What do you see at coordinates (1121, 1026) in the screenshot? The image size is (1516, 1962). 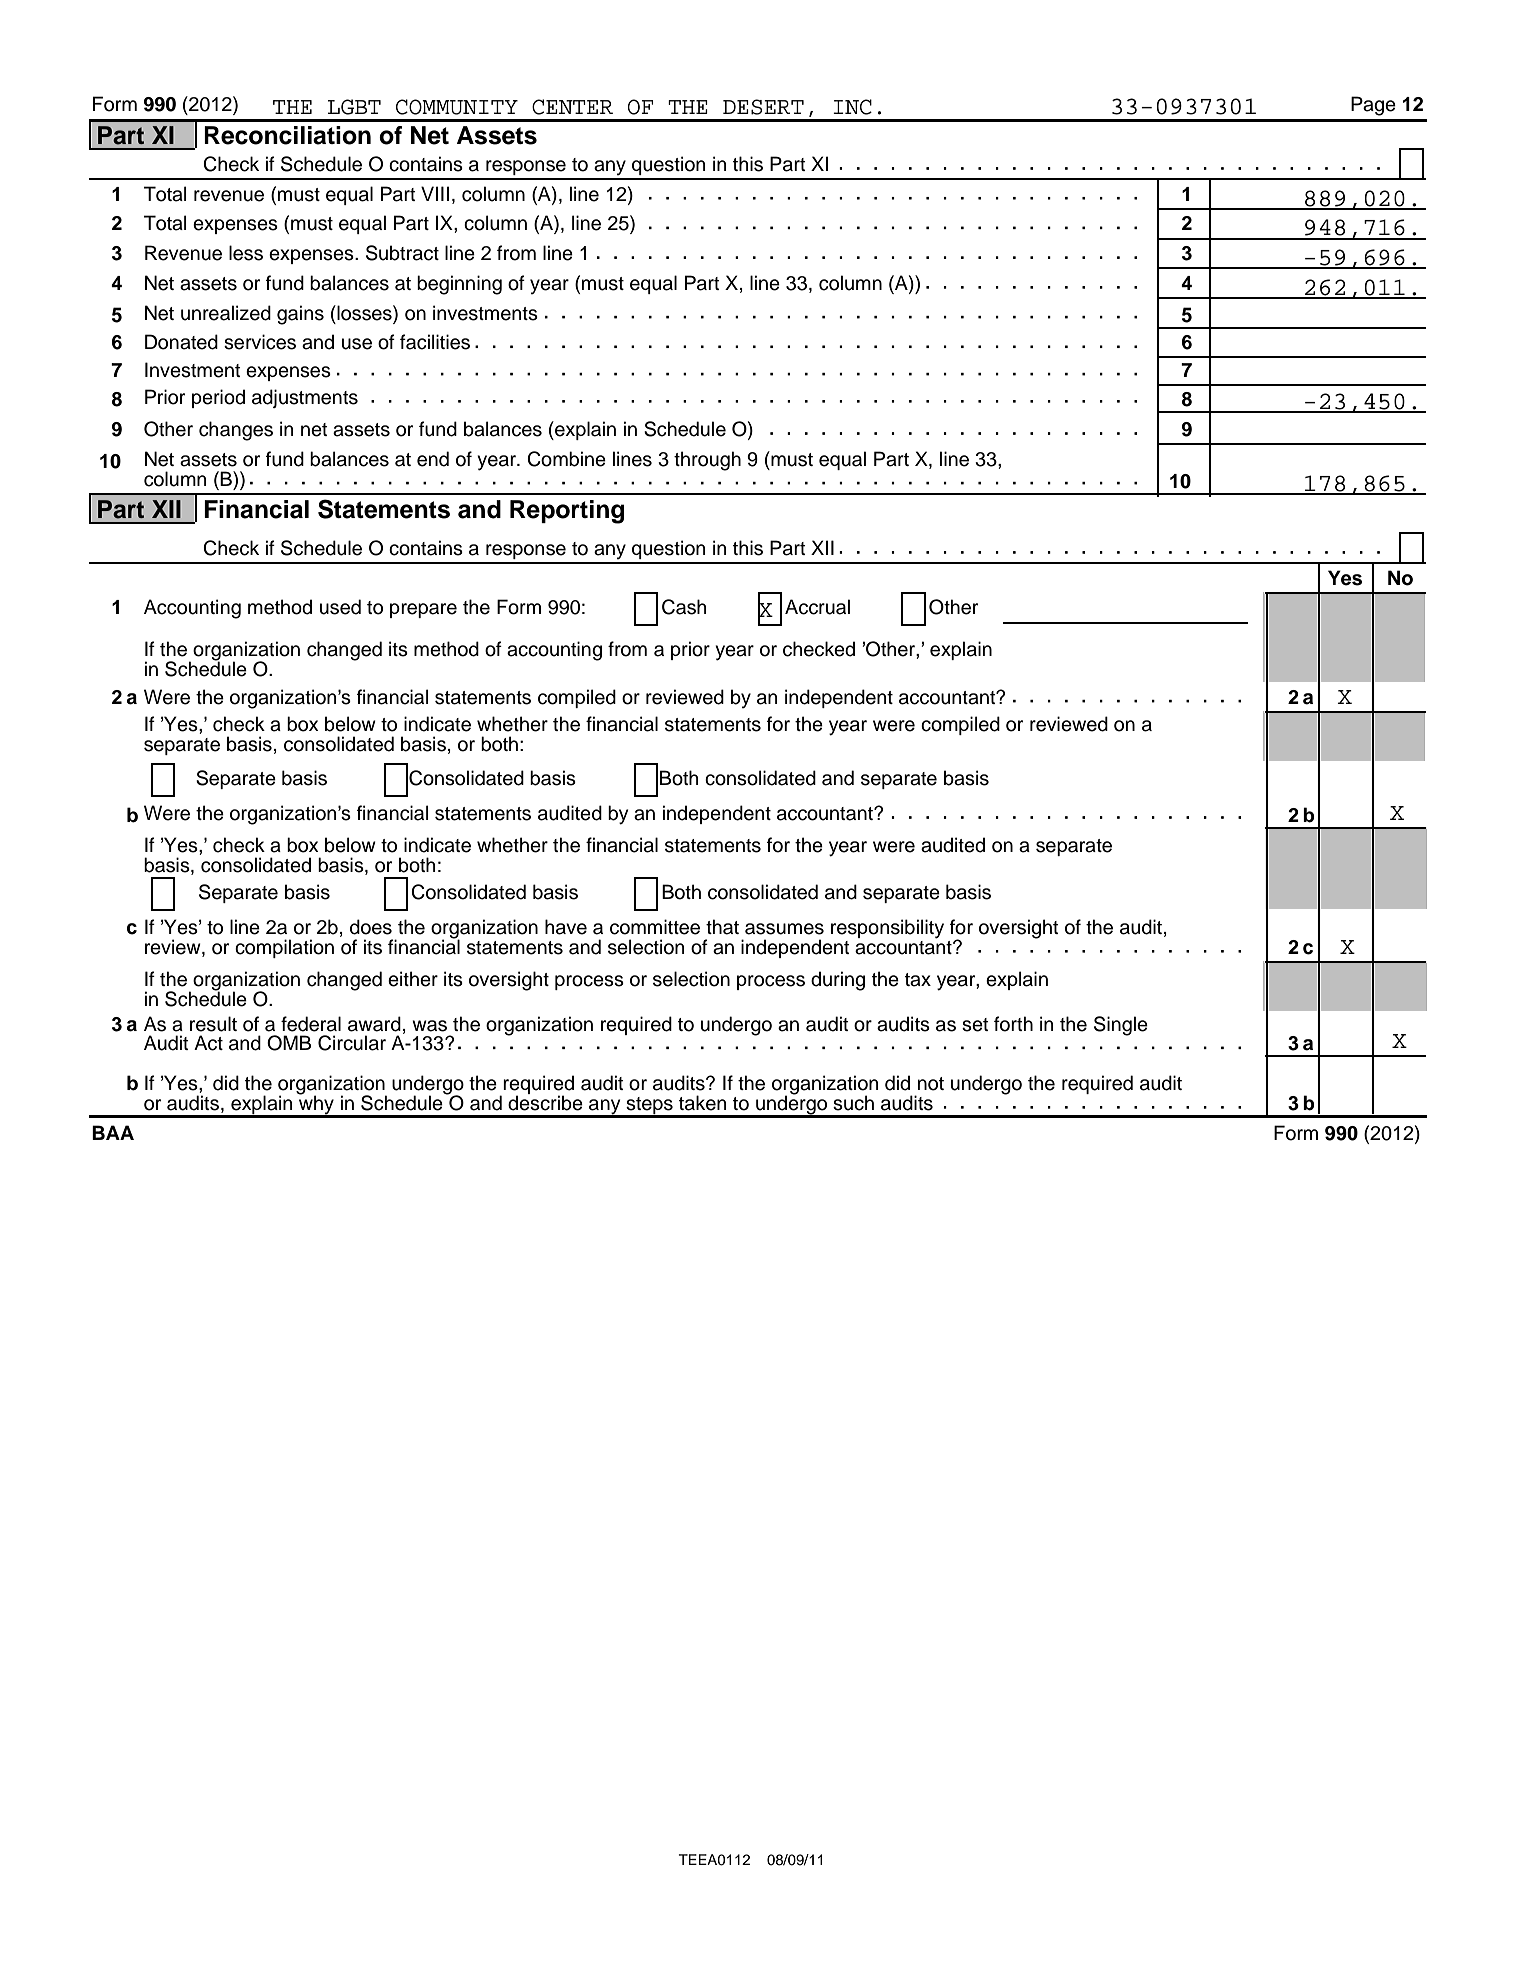 I see `Single` at bounding box center [1121, 1026].
